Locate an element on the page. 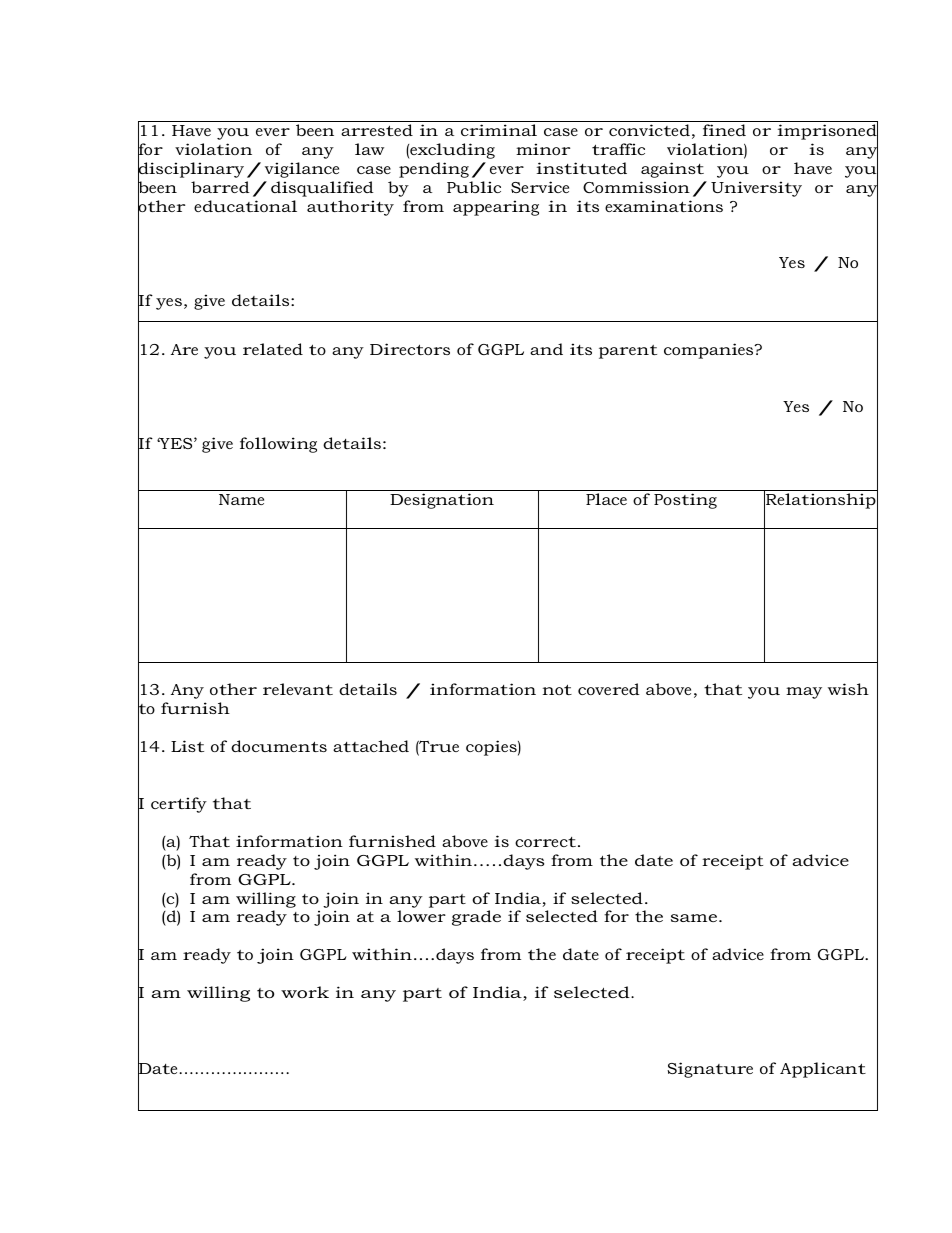  may is located at coordinates (804, 693).
